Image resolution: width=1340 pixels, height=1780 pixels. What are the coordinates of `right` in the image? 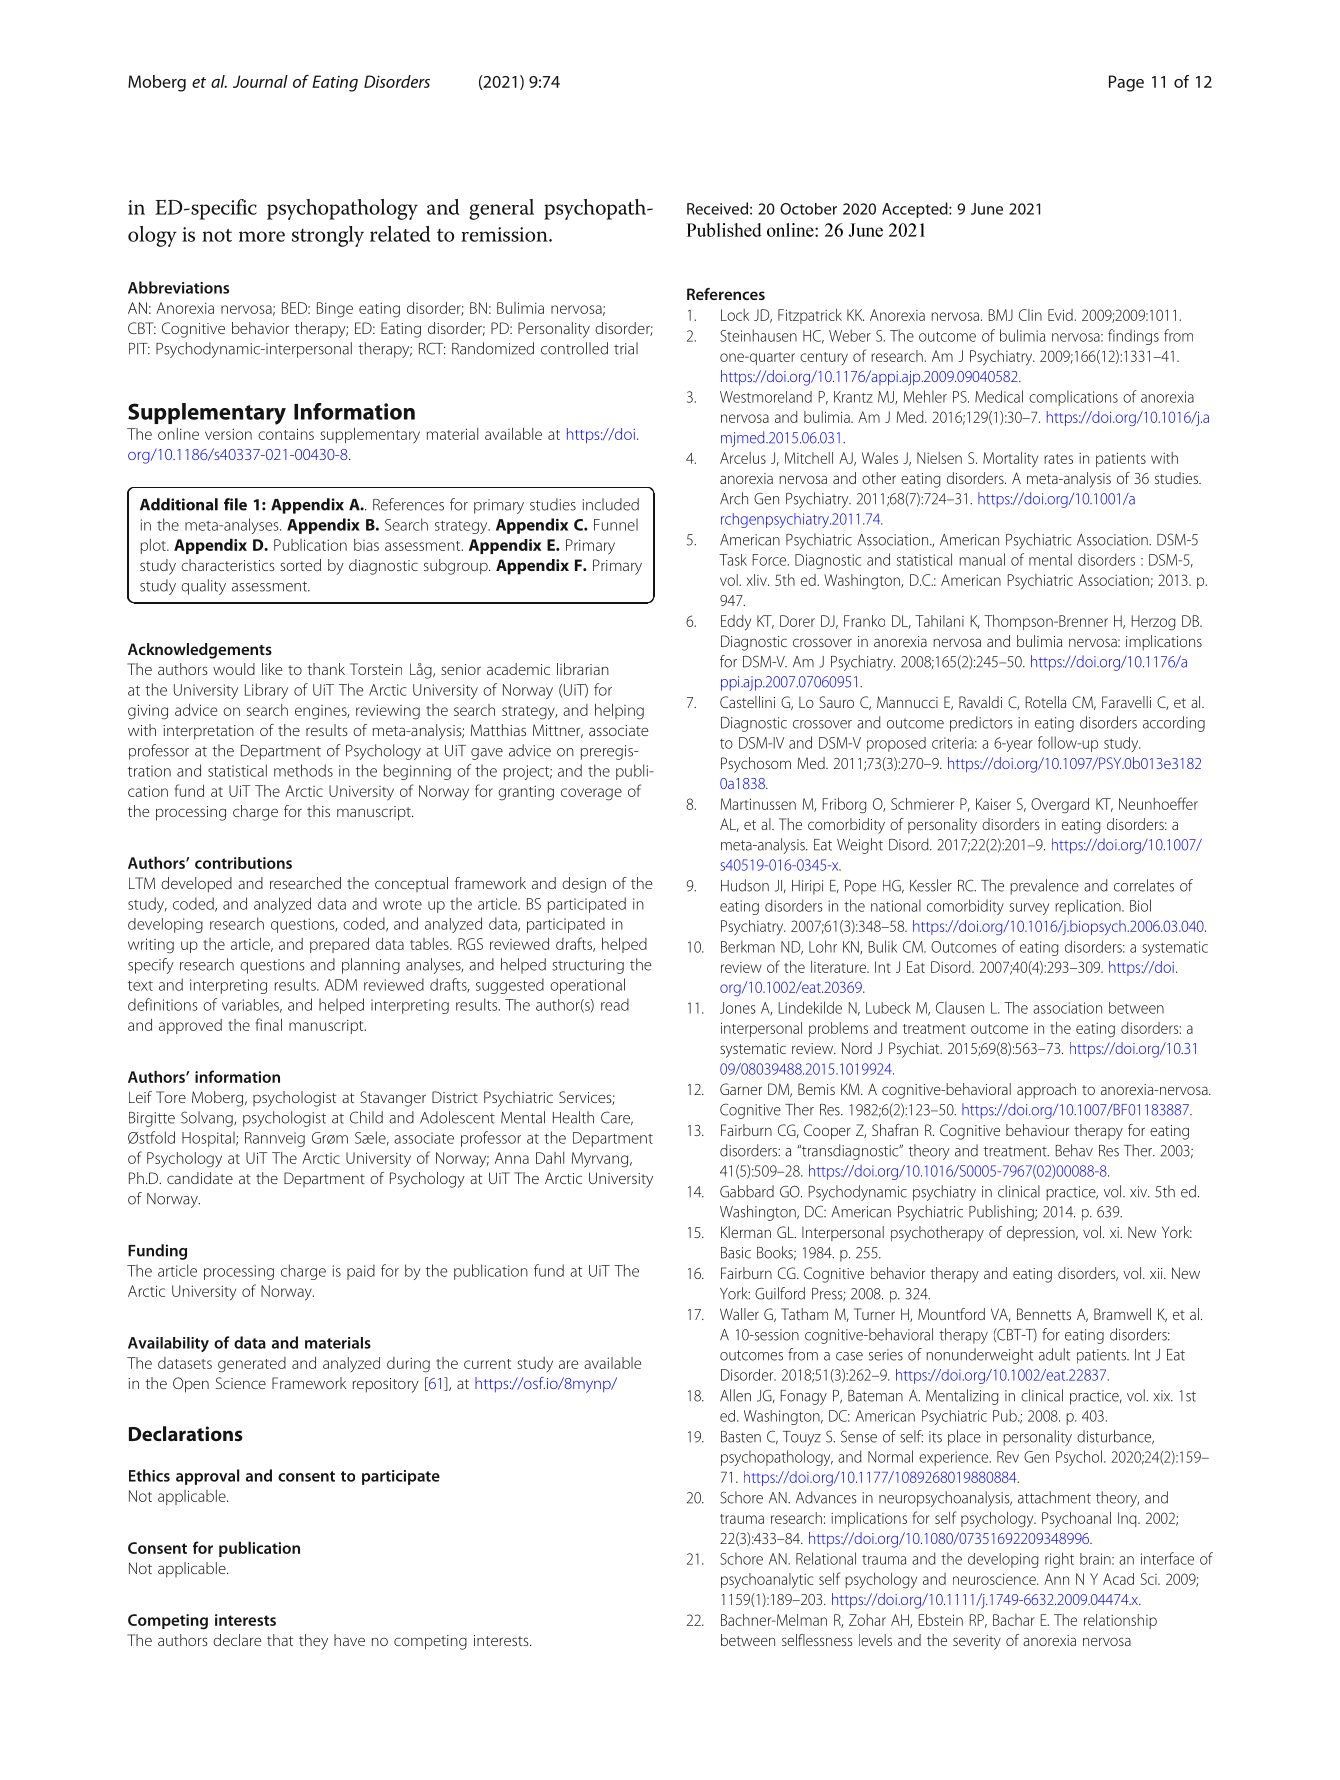 It's located at (1059, 1560).
